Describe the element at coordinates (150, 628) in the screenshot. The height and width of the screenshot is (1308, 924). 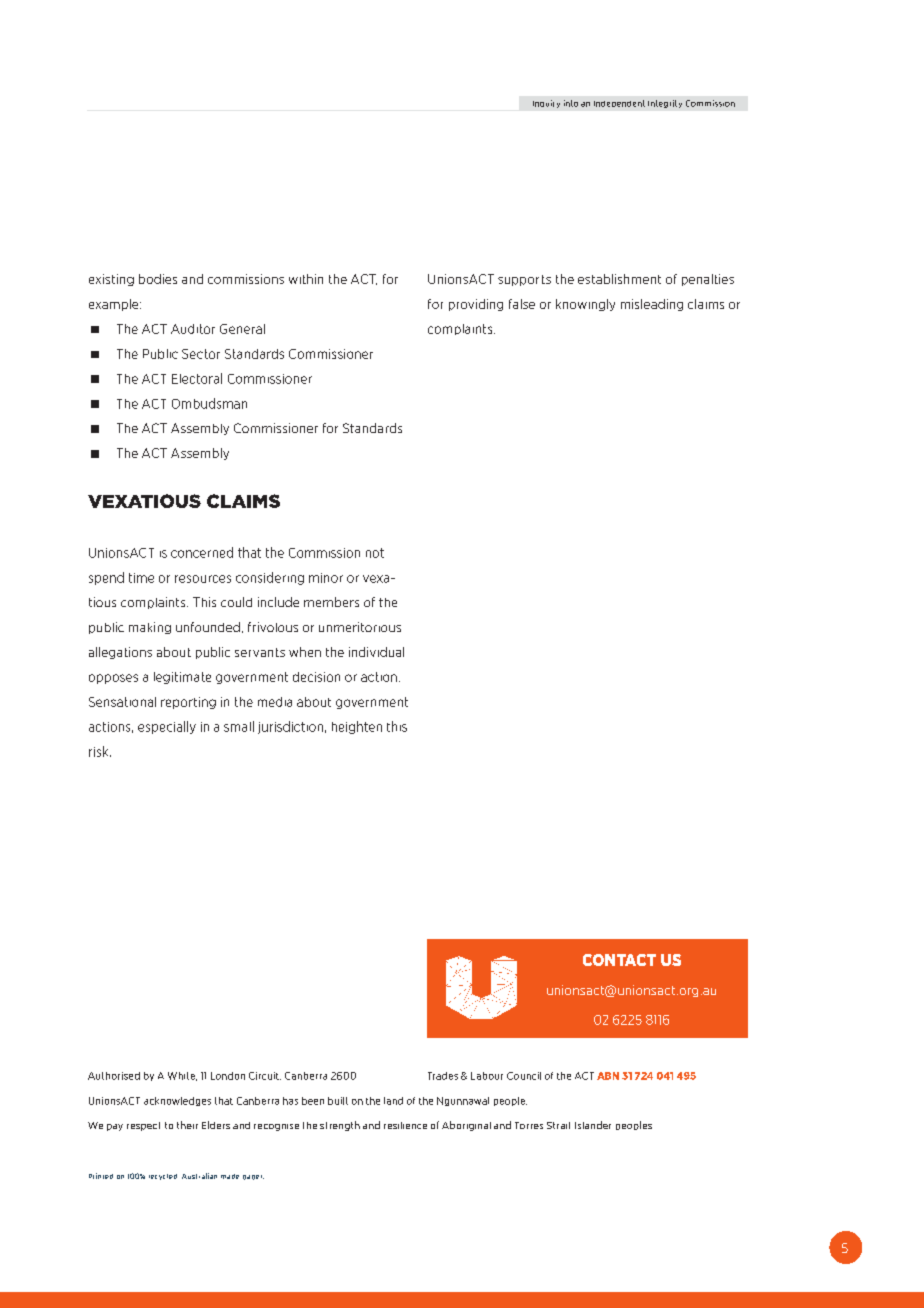
I see `making` at that location.
